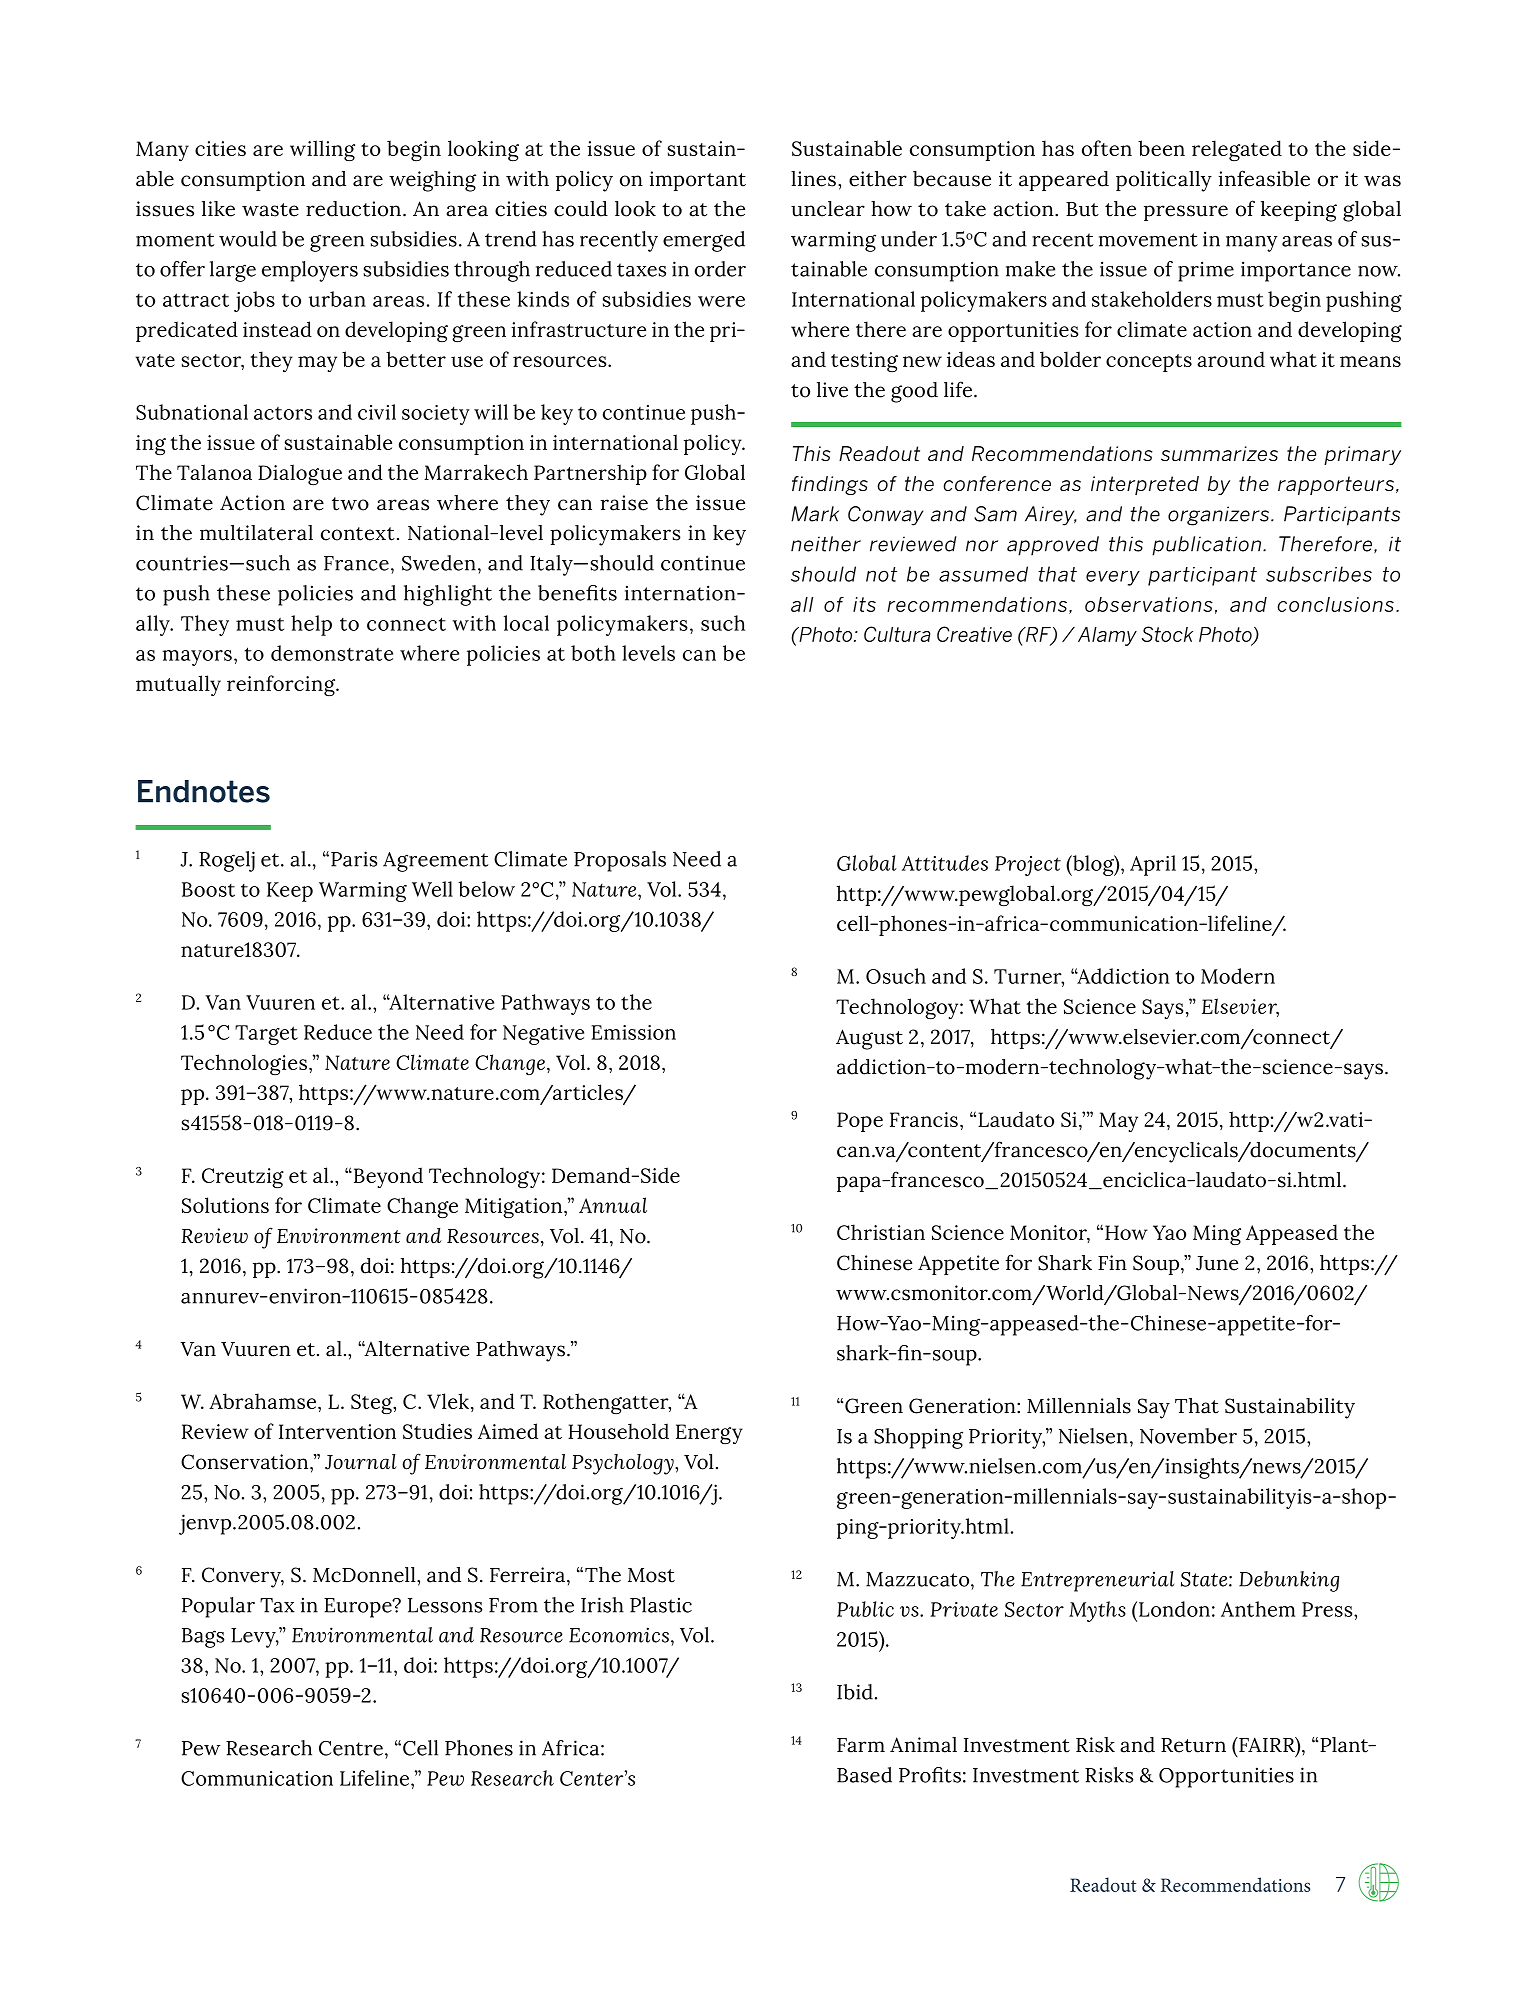  I want to click on reduction, so click(353, 209).
